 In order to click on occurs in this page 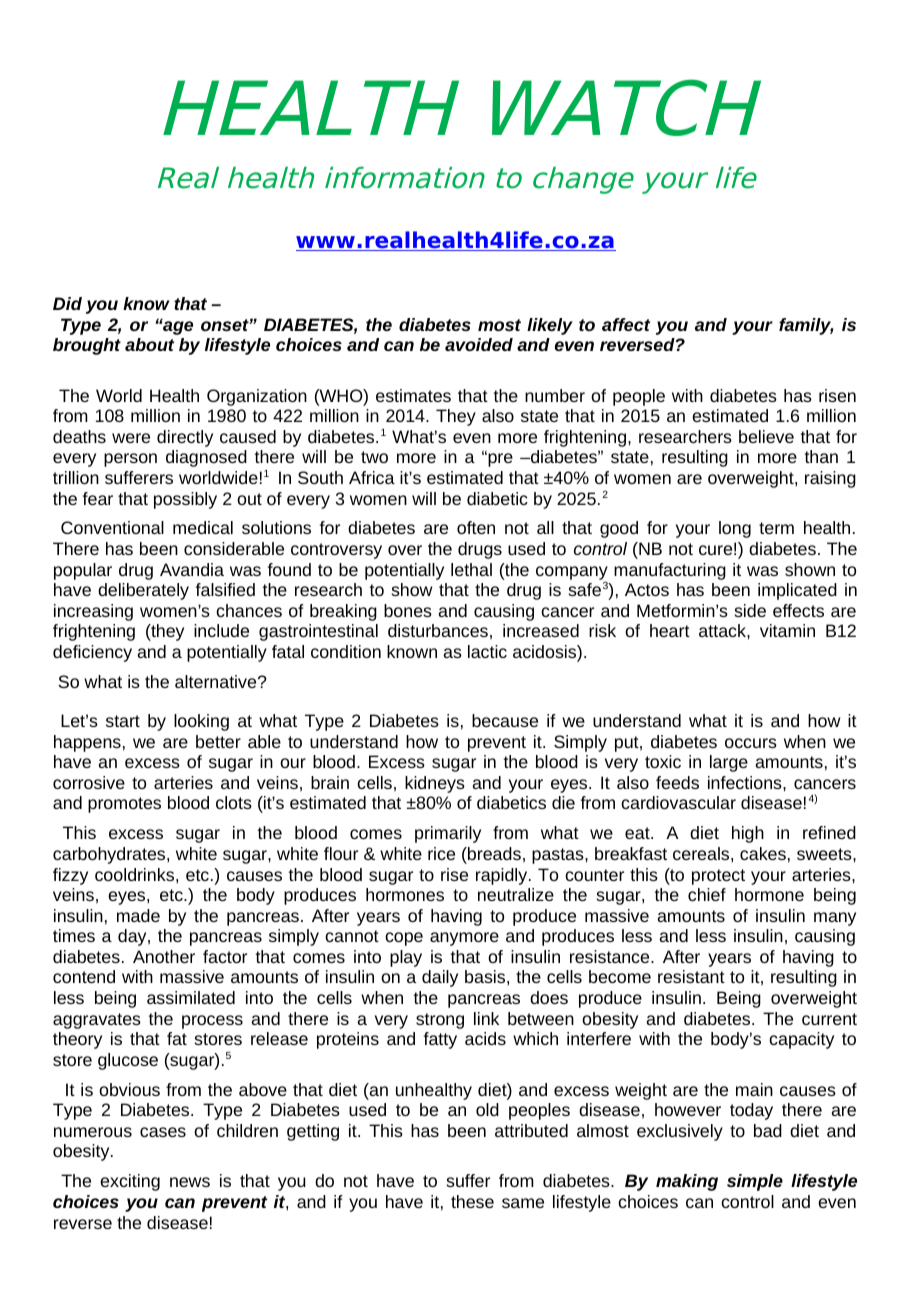, I will do `click(751, 743)`.
